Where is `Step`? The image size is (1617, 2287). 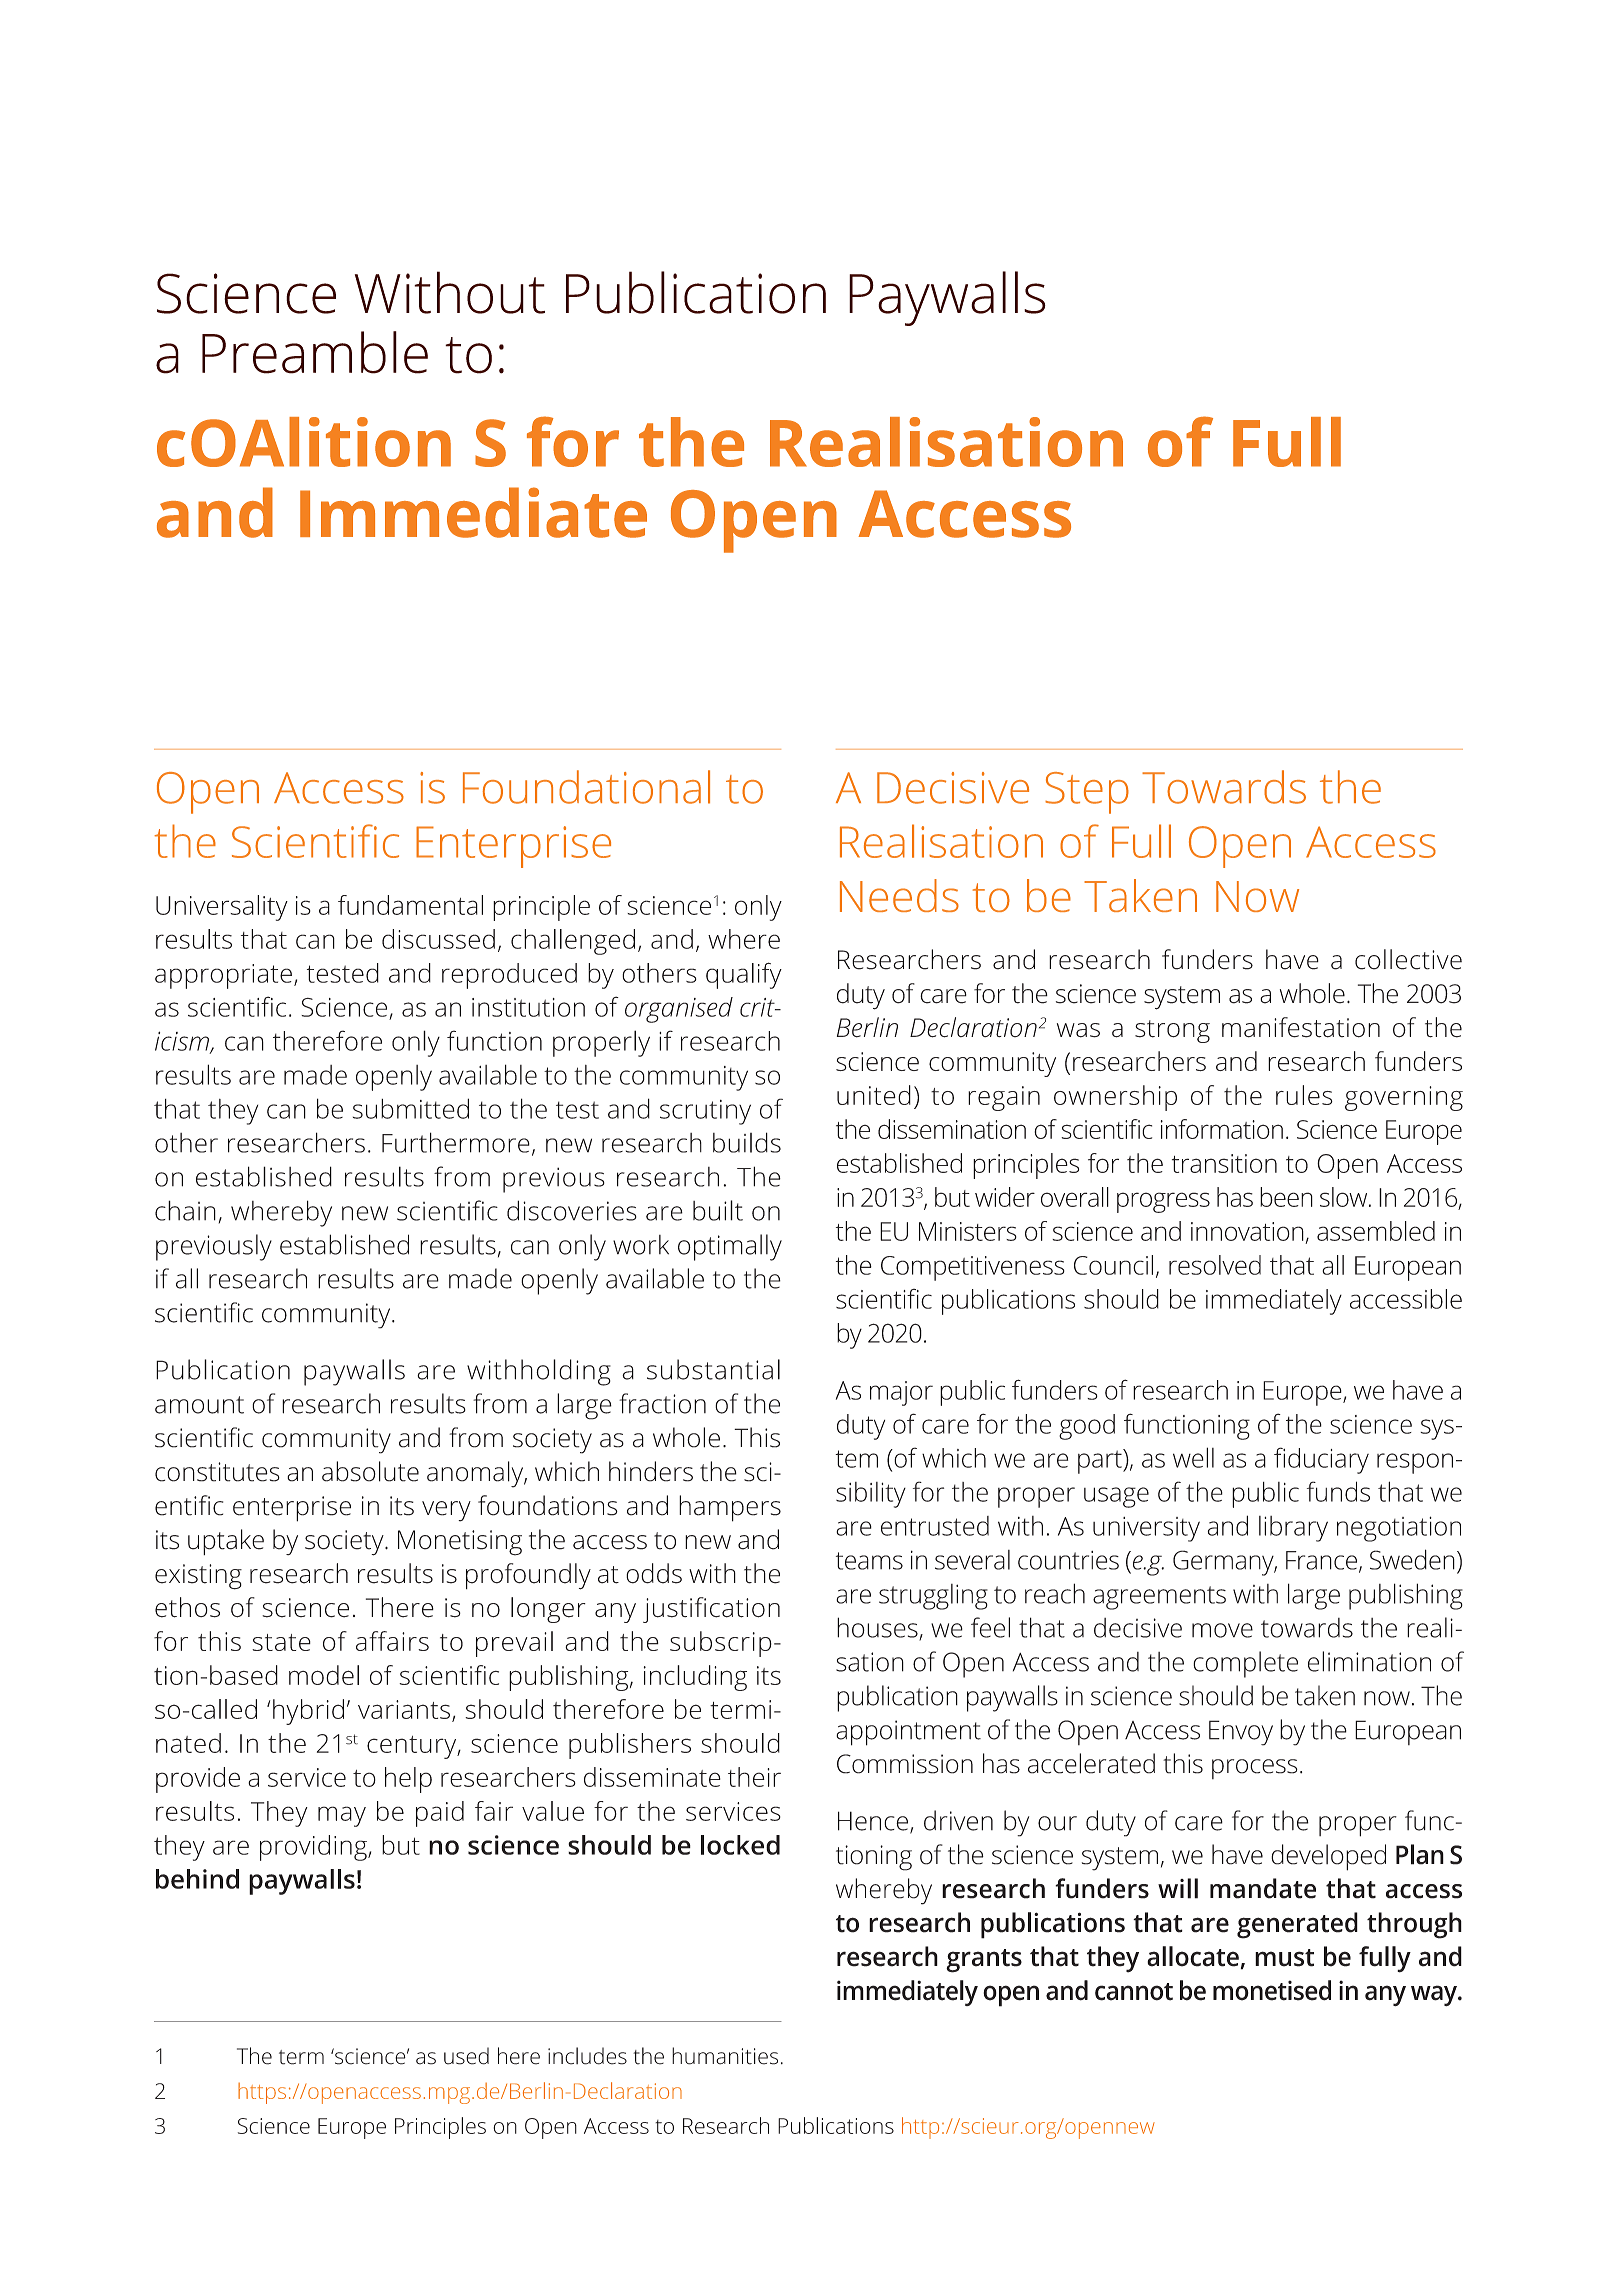
Step is located at coordinates (1087, 793).
